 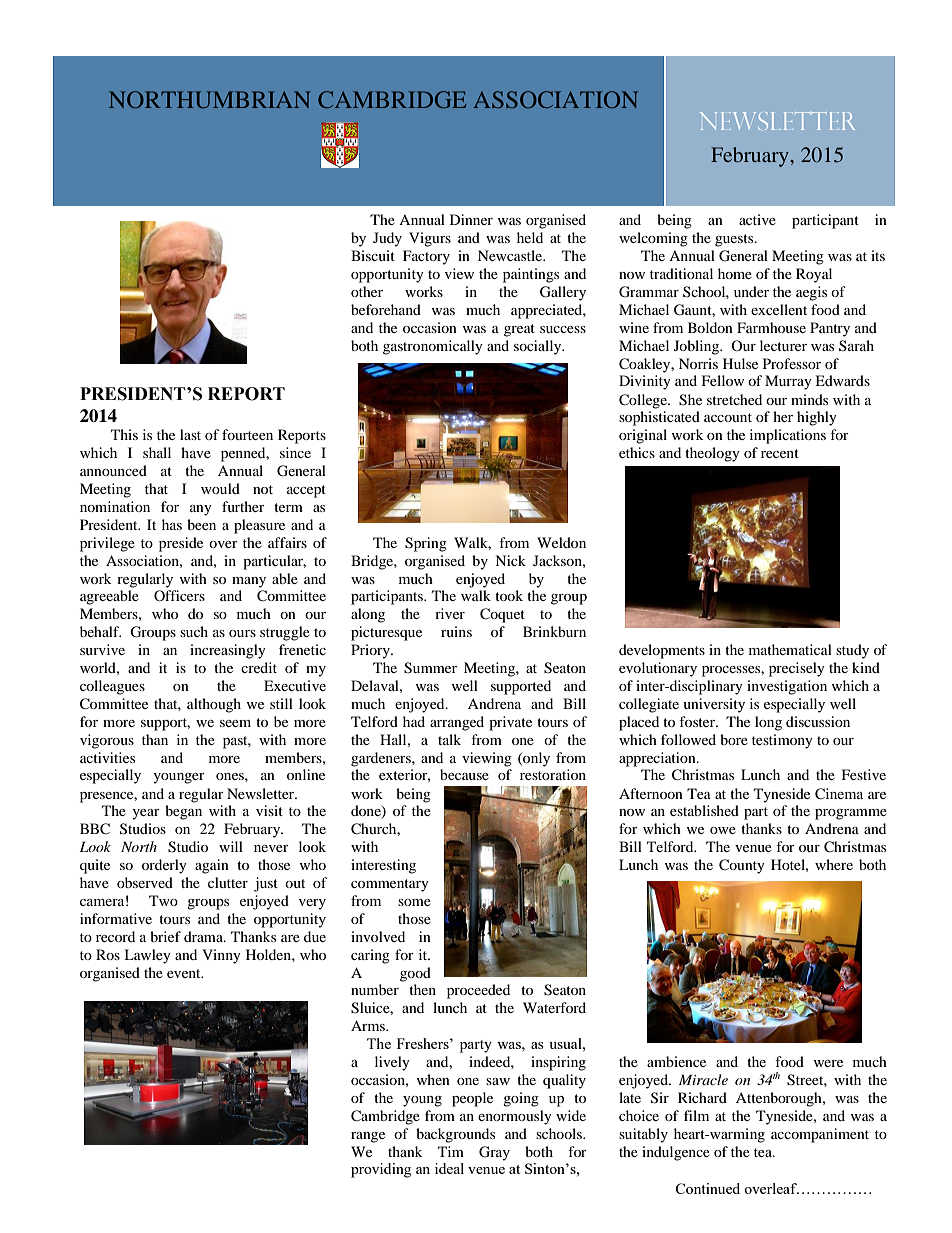 I want to click on providing, so click(x=381, y=1170).
